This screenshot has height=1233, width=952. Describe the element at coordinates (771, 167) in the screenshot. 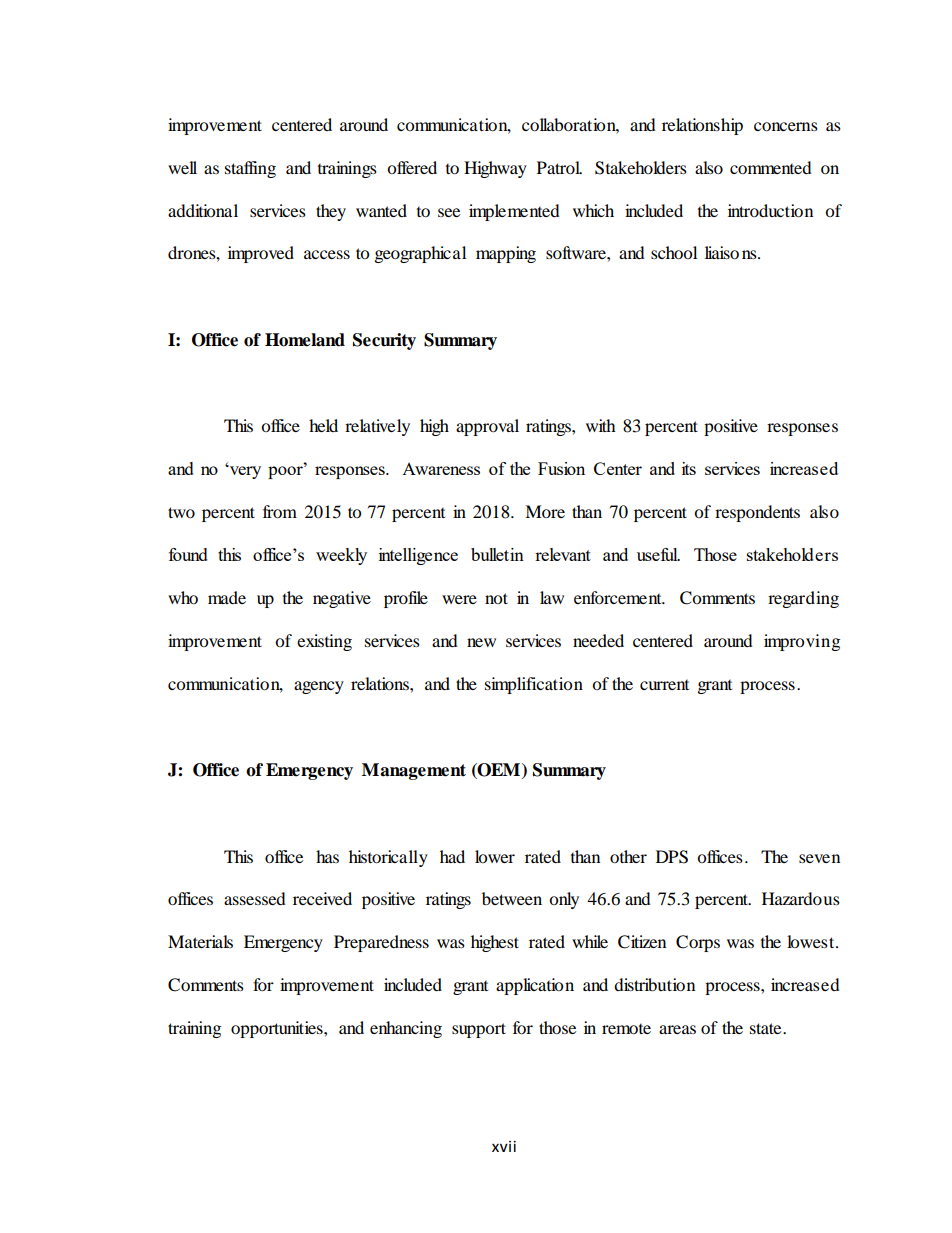

I see `commented` at that location.
